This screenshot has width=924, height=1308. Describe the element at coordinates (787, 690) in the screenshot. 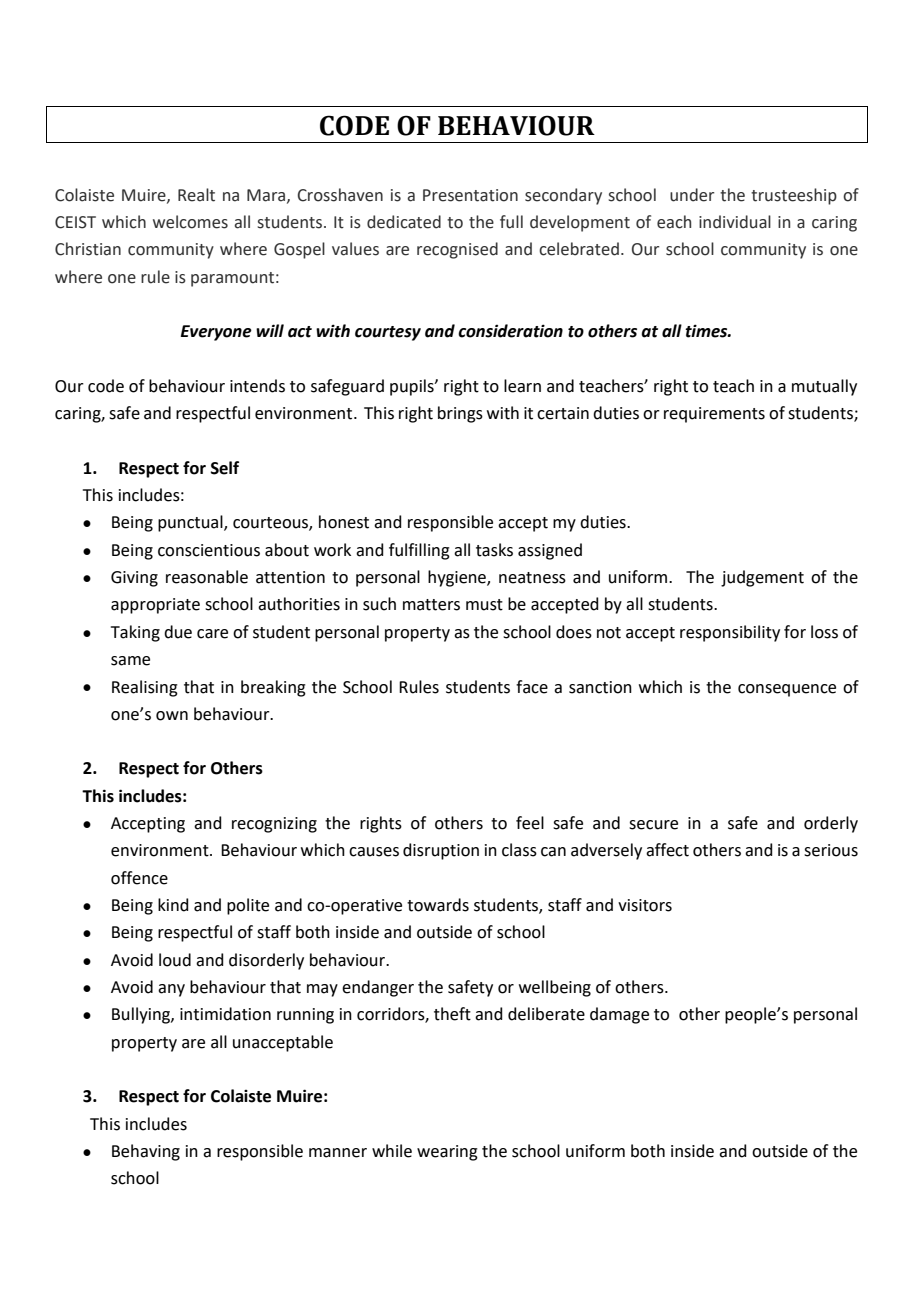

I see `consequence` at that location.
